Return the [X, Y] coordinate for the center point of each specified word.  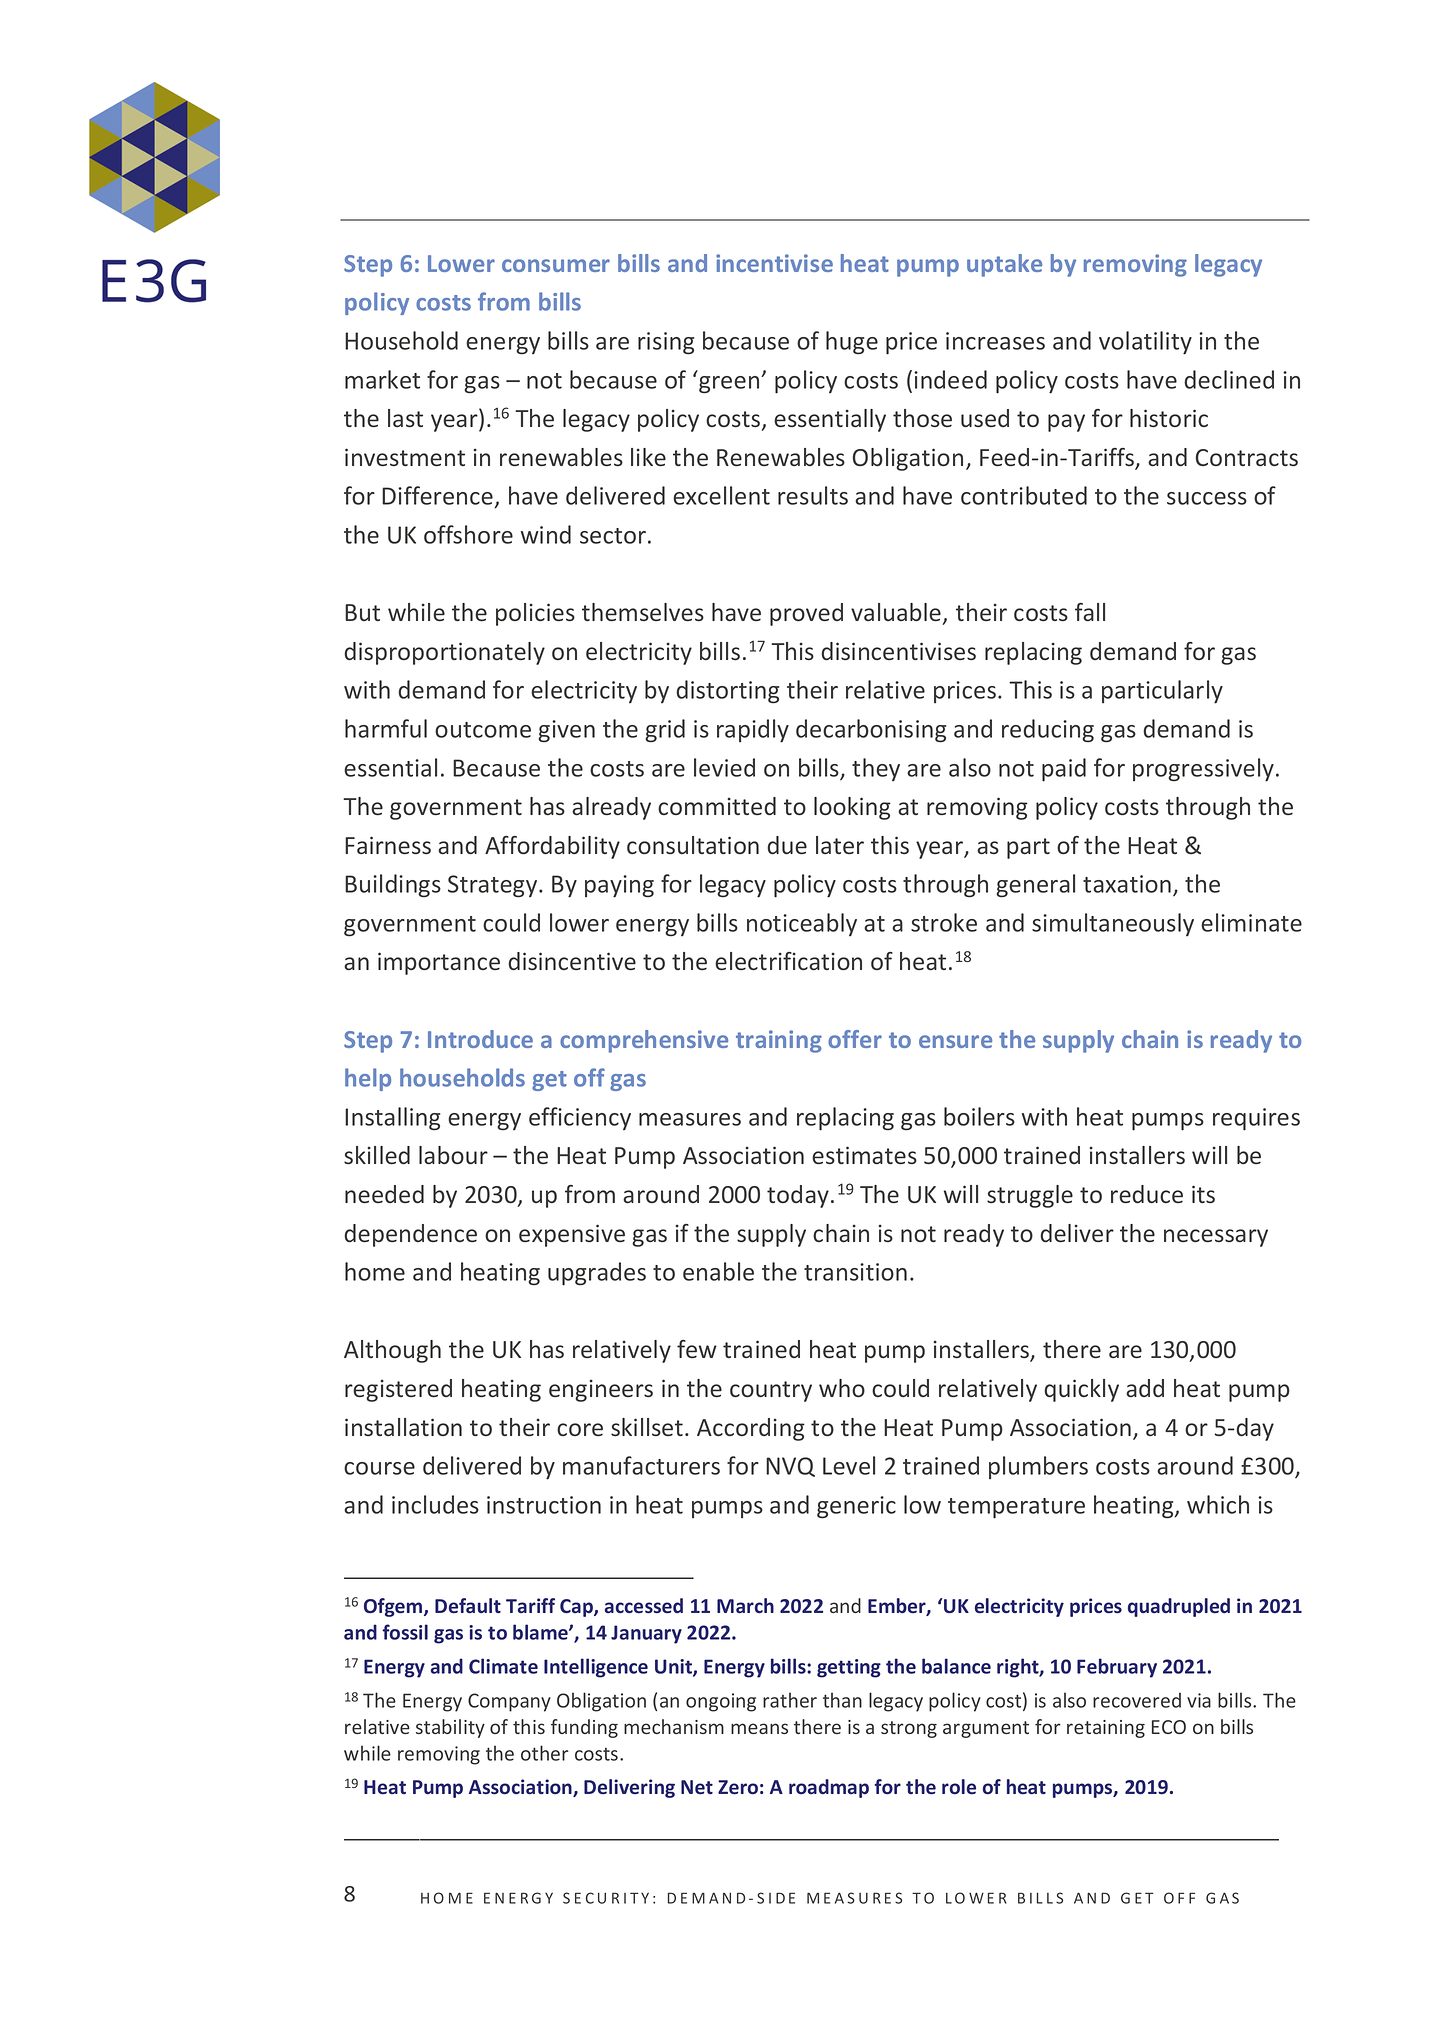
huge [852, 343]
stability [450, 1728]
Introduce [480, 1039]
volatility [1145, 343]
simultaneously [1113, 924]
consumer [556, 265]
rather [790, 1700]
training [779, 1041]
